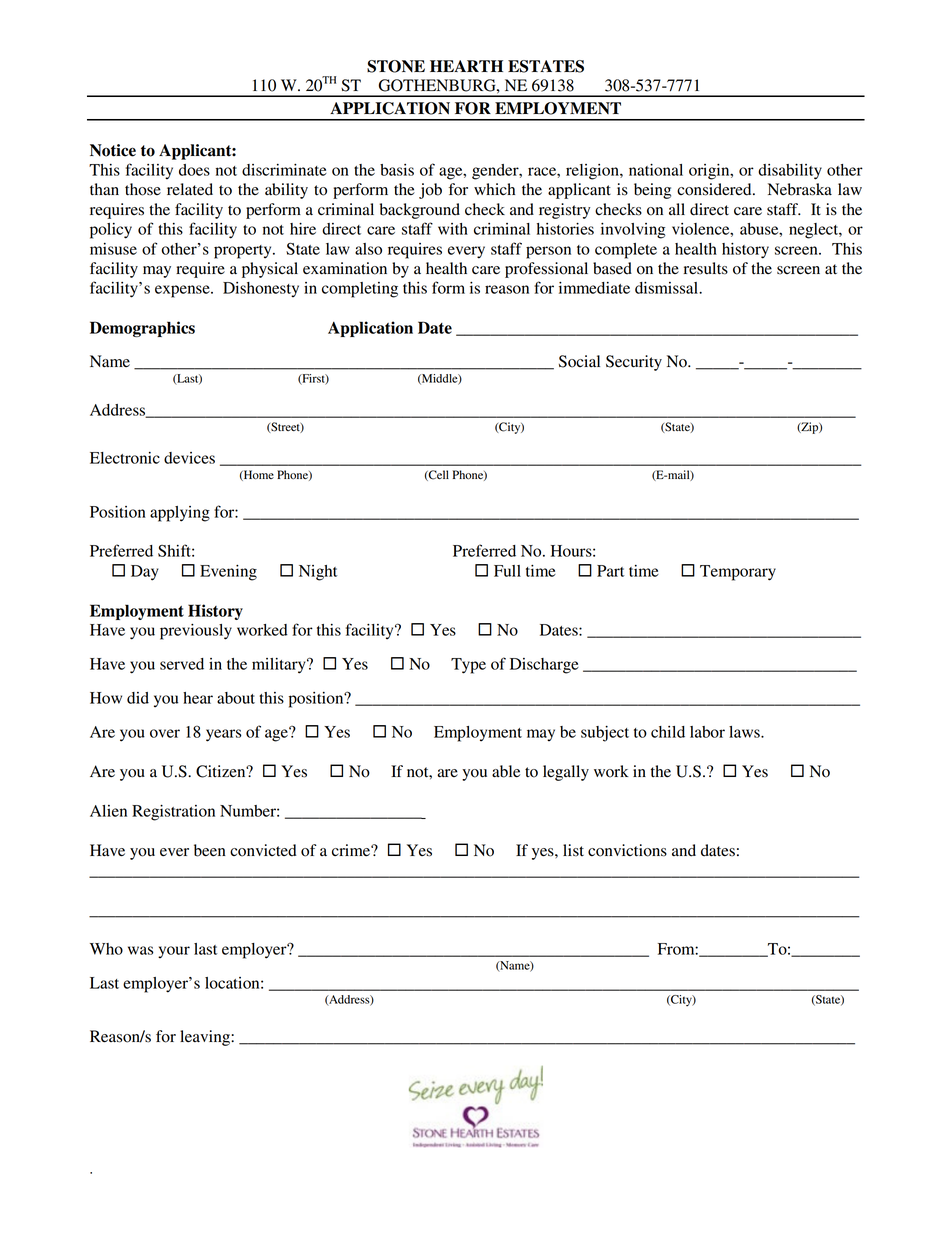  Describe the element at coordinates (194, 170) in the page. I see `does` at that location.
